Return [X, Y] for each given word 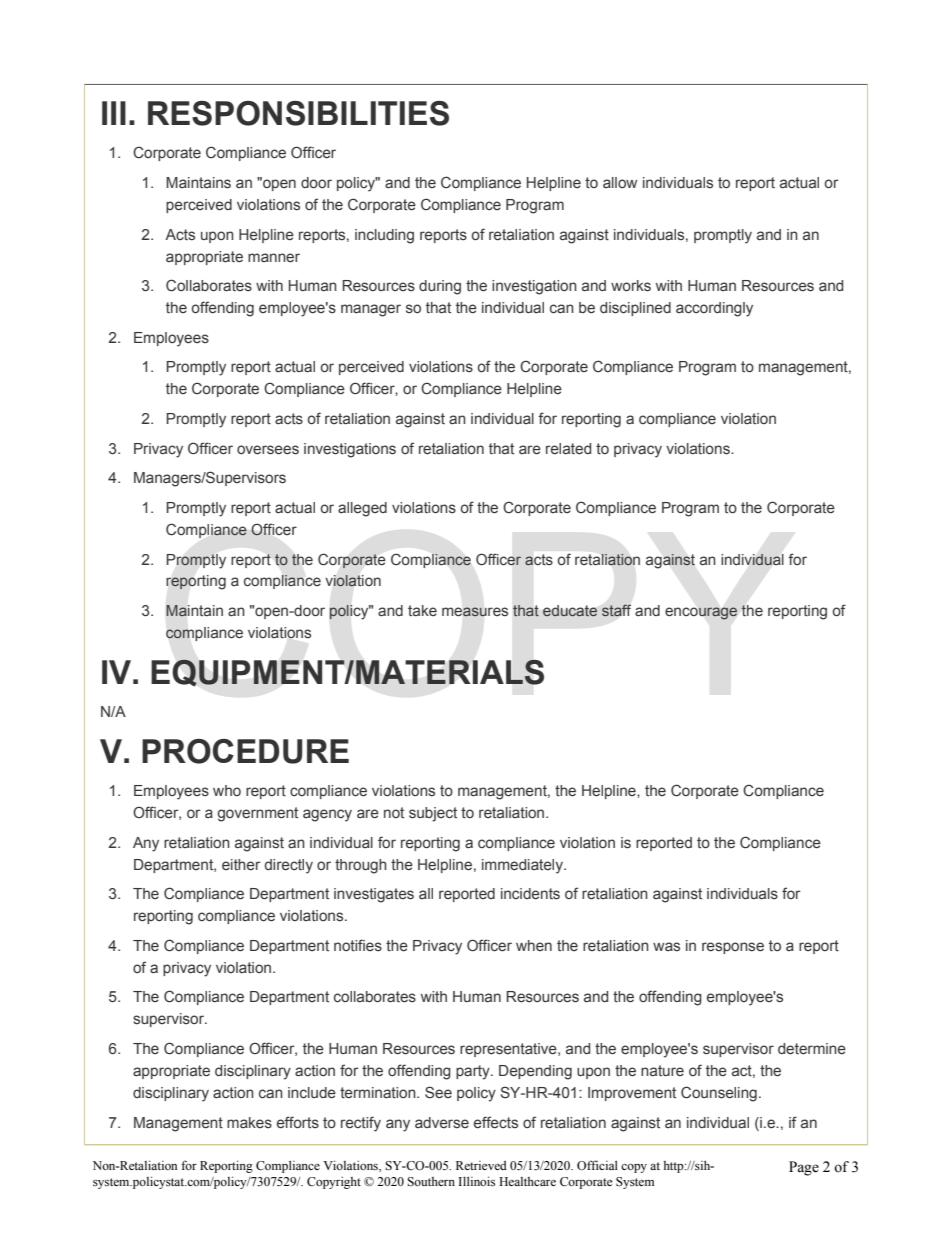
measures [475, 612]
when [534, 945]
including [384, 236]
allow [620, 182]
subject [433, 814]
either [241, 864]
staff [616, 610]
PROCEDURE [245, 751]
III [114, 113]
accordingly [714, 309]
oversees [268, 450]
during [440, 287]
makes [249, 1122]
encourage [701, 613]
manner [274, 257]
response [733, 948]
